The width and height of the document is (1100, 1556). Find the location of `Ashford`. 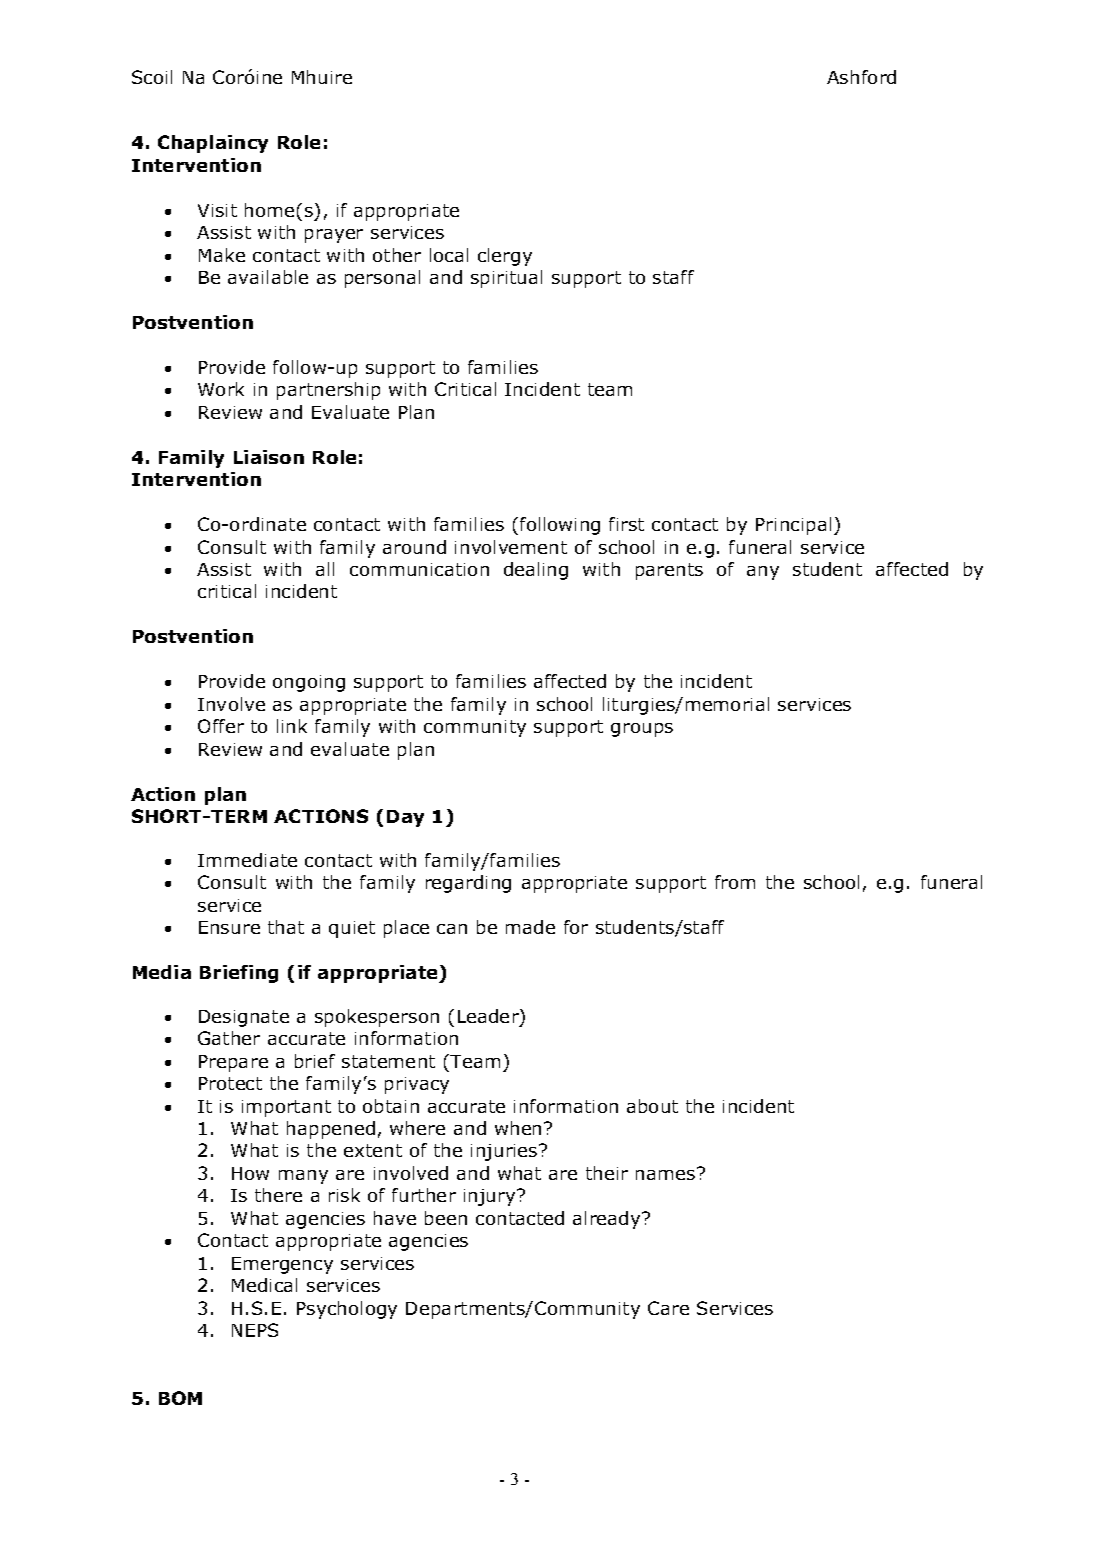

Ashford is located at coordinates (861, 77).
